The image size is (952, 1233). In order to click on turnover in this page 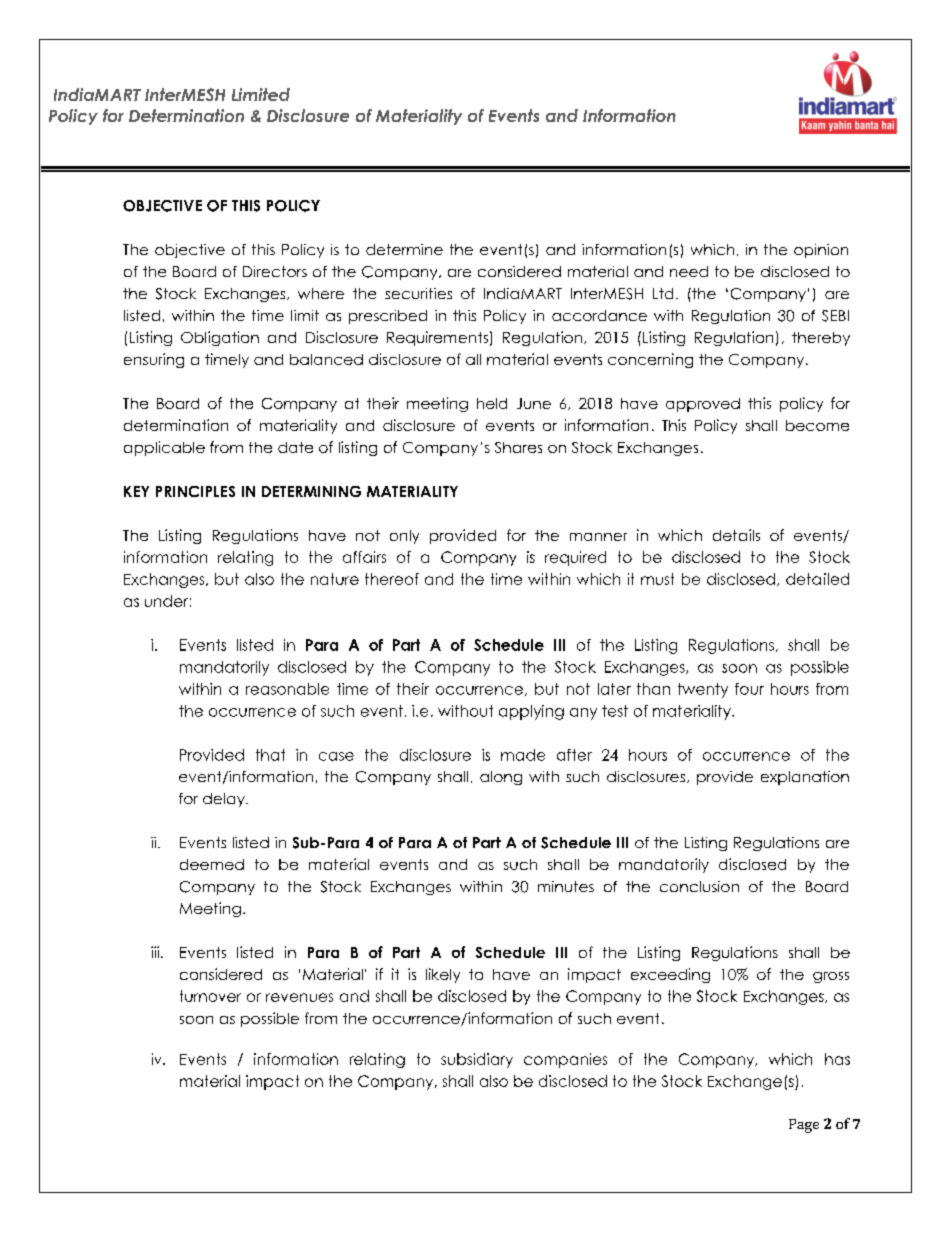, I will do `click(210, 996)`.
